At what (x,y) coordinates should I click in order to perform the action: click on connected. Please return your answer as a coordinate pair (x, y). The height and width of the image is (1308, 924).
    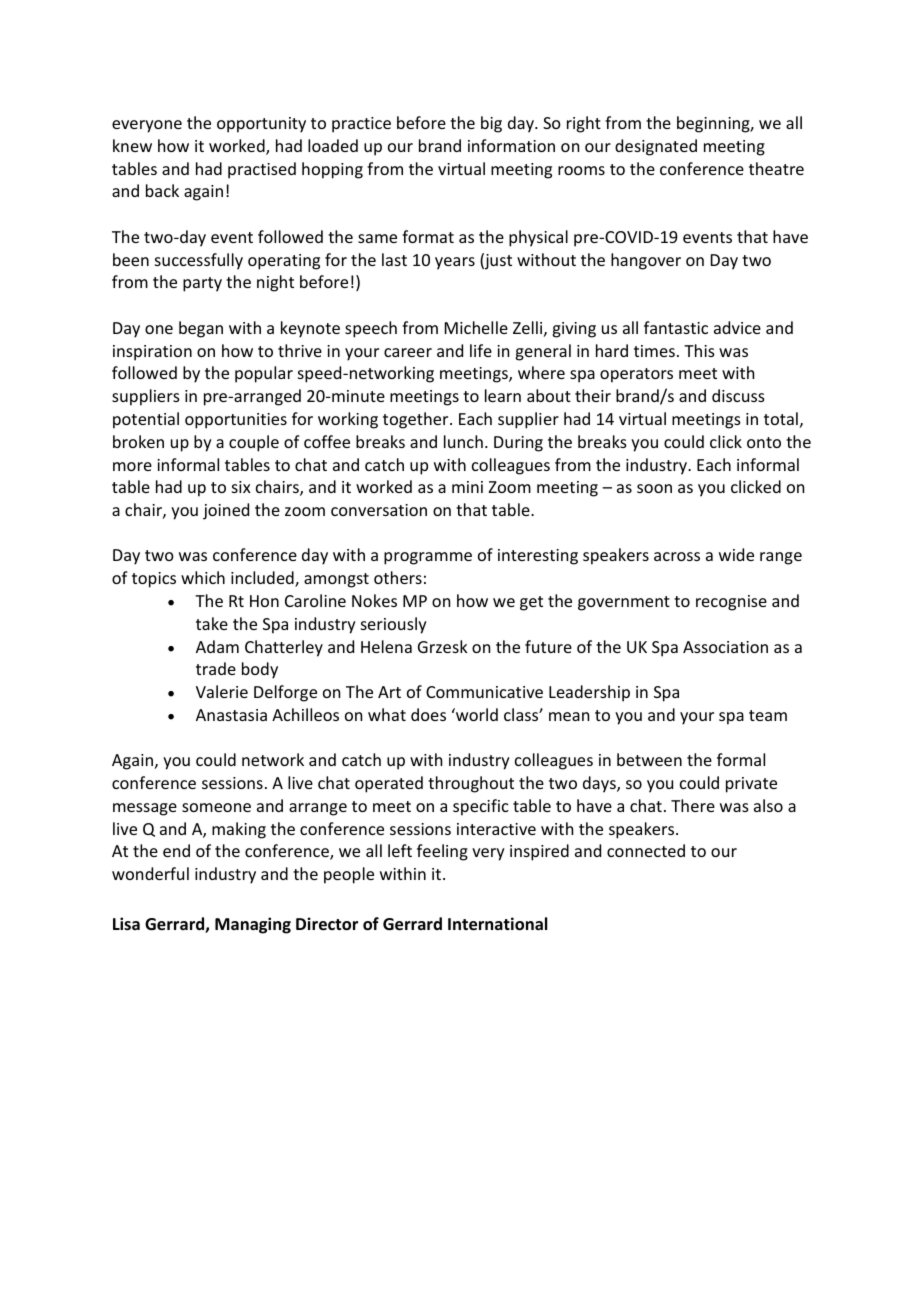
    Looking at the image, I should click on (646, 850).
